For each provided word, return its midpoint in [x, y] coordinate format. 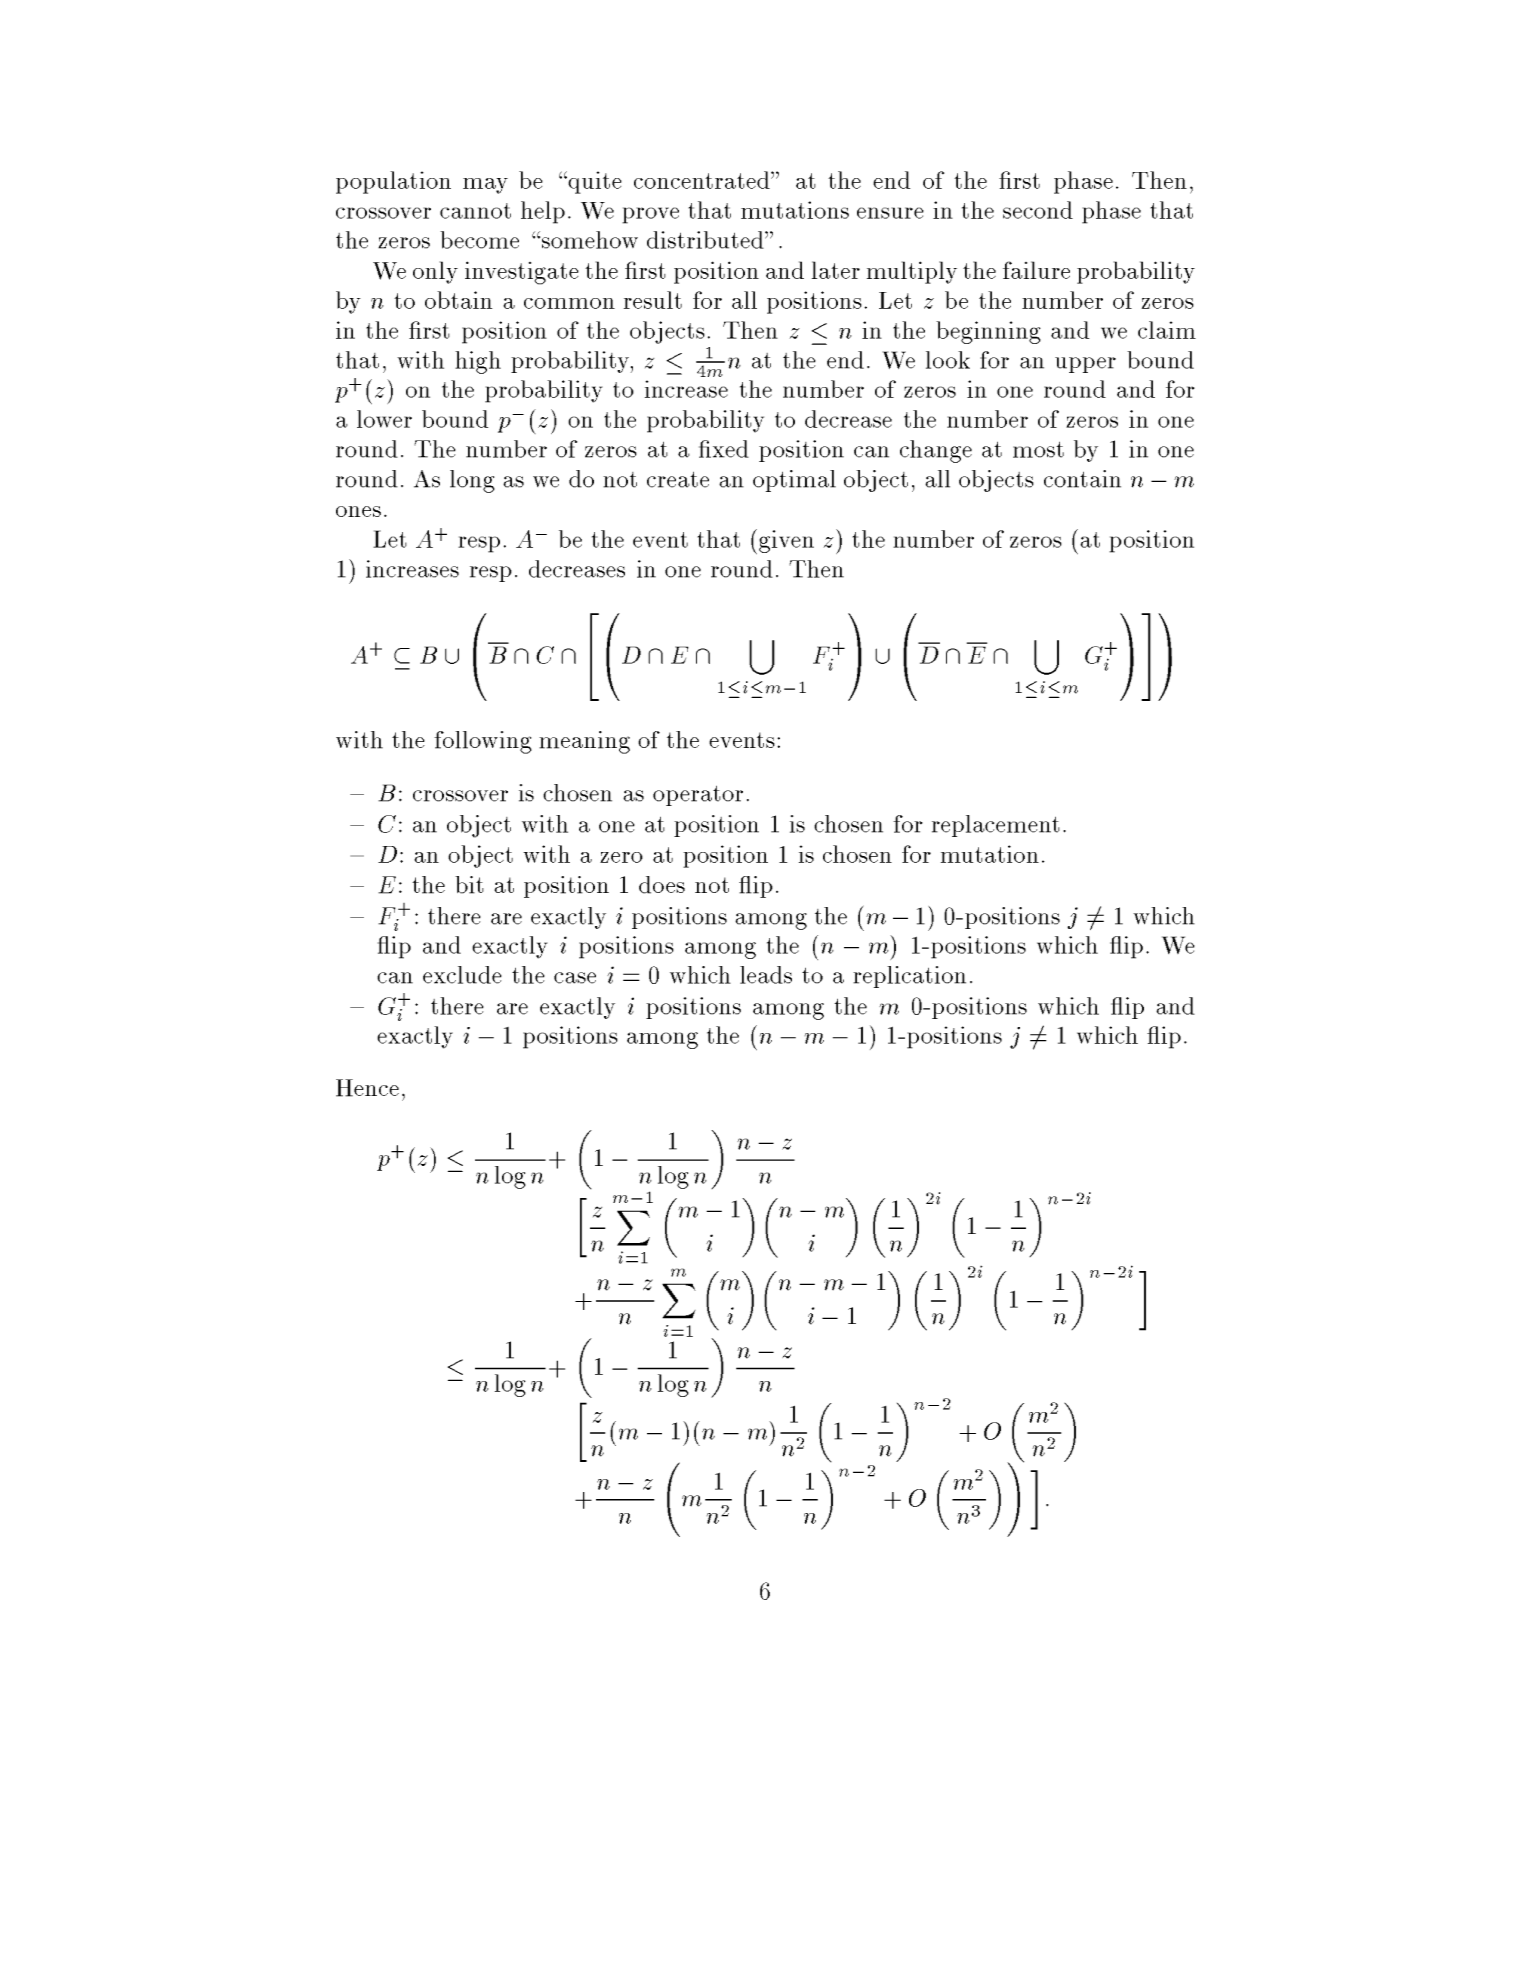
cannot [475, 211]
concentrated [703, 180]
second [1038, 210]
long [472, 481]
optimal [794, 481]
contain [1082, 479]
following [483, 742]
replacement [996, 826]
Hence [367, 1088]
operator [698, 796]
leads [766, 975]
